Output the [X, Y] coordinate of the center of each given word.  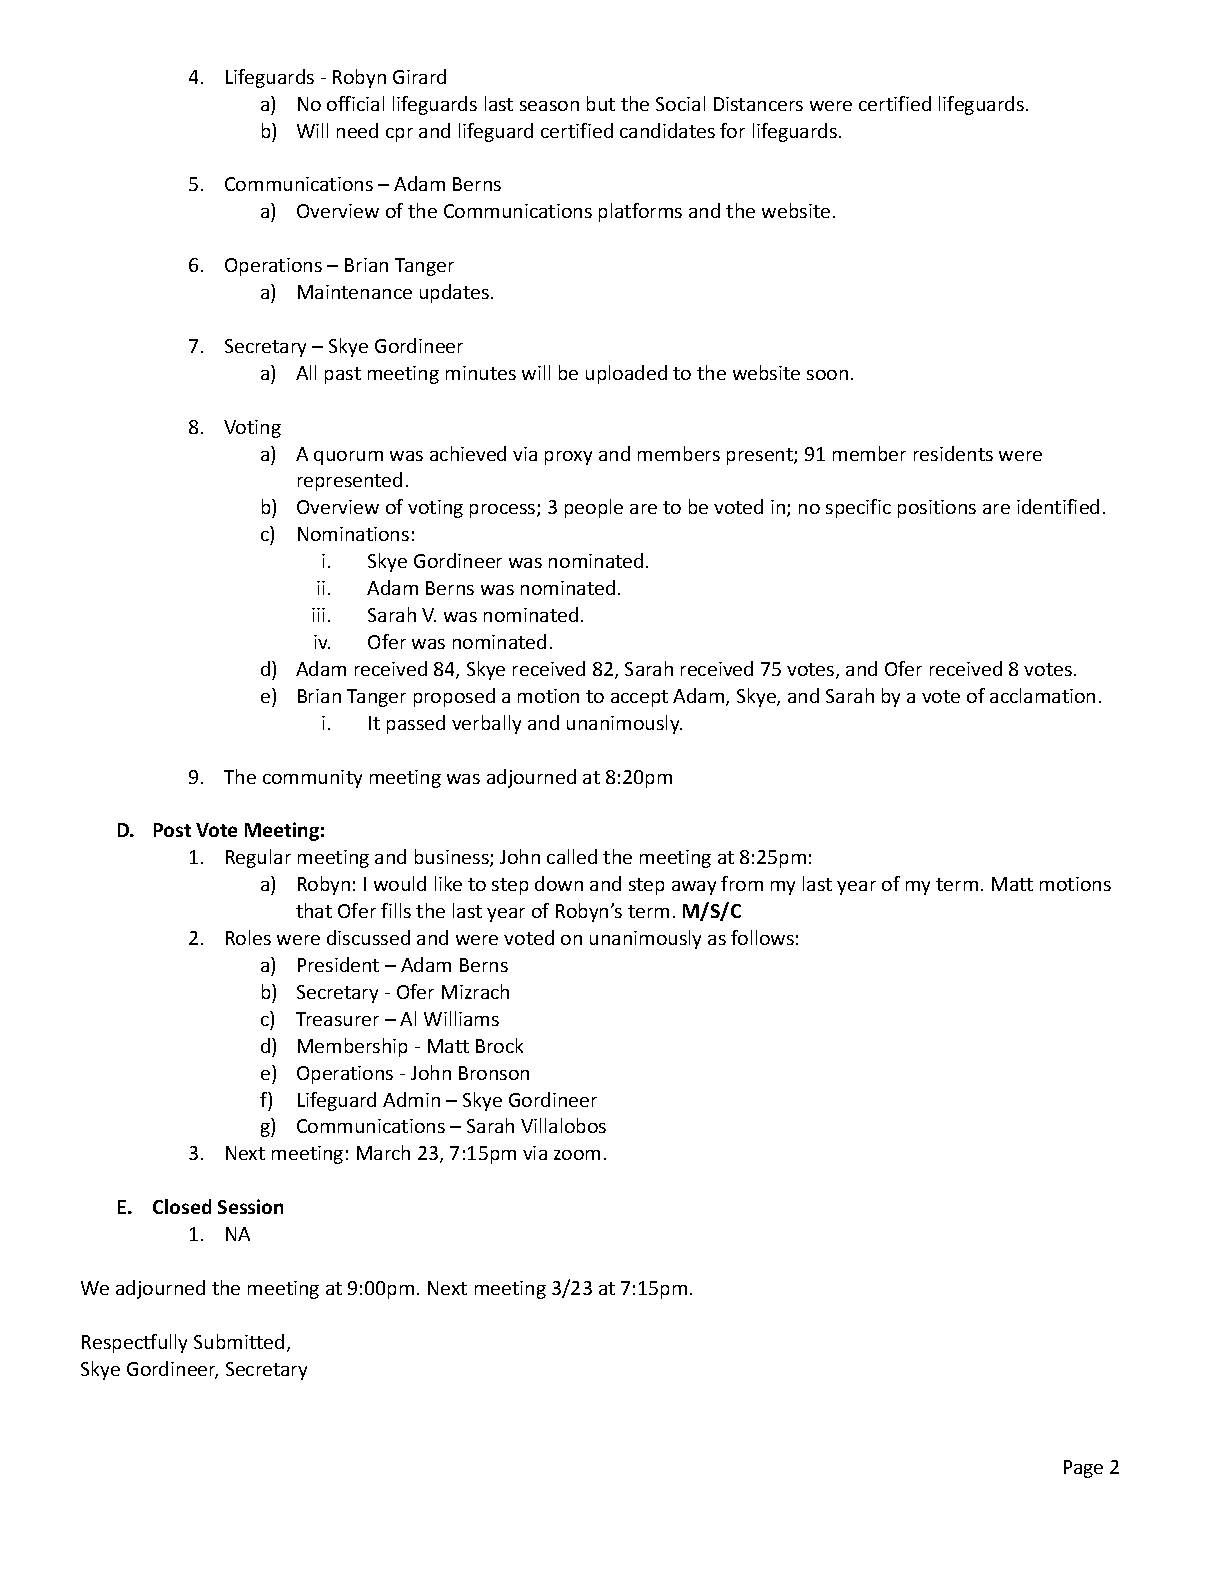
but [601, 103]
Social [680, 103]
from [742, 883]
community [312, 779]
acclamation [1042, 695]
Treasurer [337, 1019]
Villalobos [563, 1125]
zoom [577, 1155]
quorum [348, 458]
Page [1083, 1469]
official [355, 103]
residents [953, 453]
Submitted [239, 1341]
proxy [568, 458]
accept [639, 698]
